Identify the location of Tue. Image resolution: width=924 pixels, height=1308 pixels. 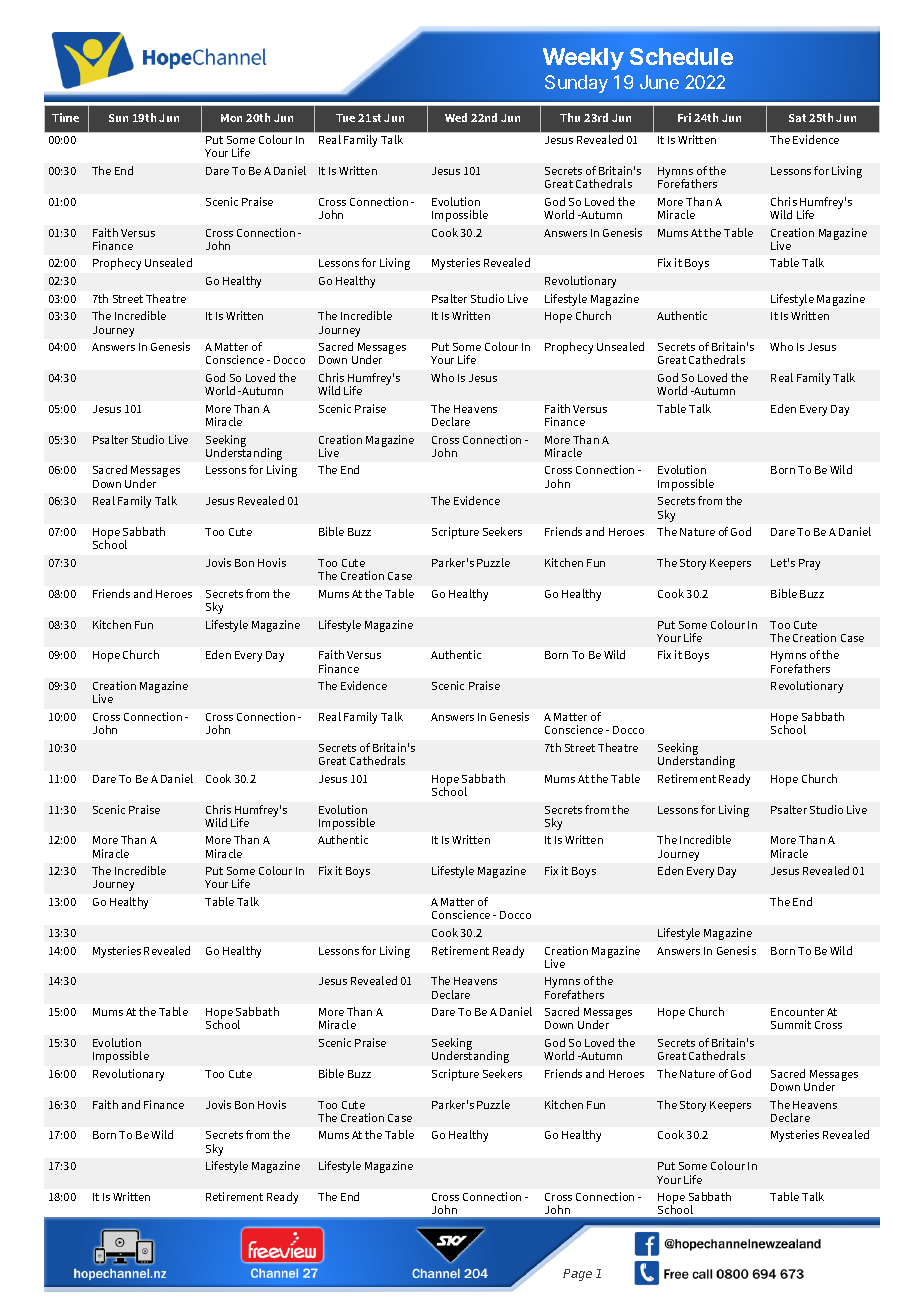
(345, 118).
